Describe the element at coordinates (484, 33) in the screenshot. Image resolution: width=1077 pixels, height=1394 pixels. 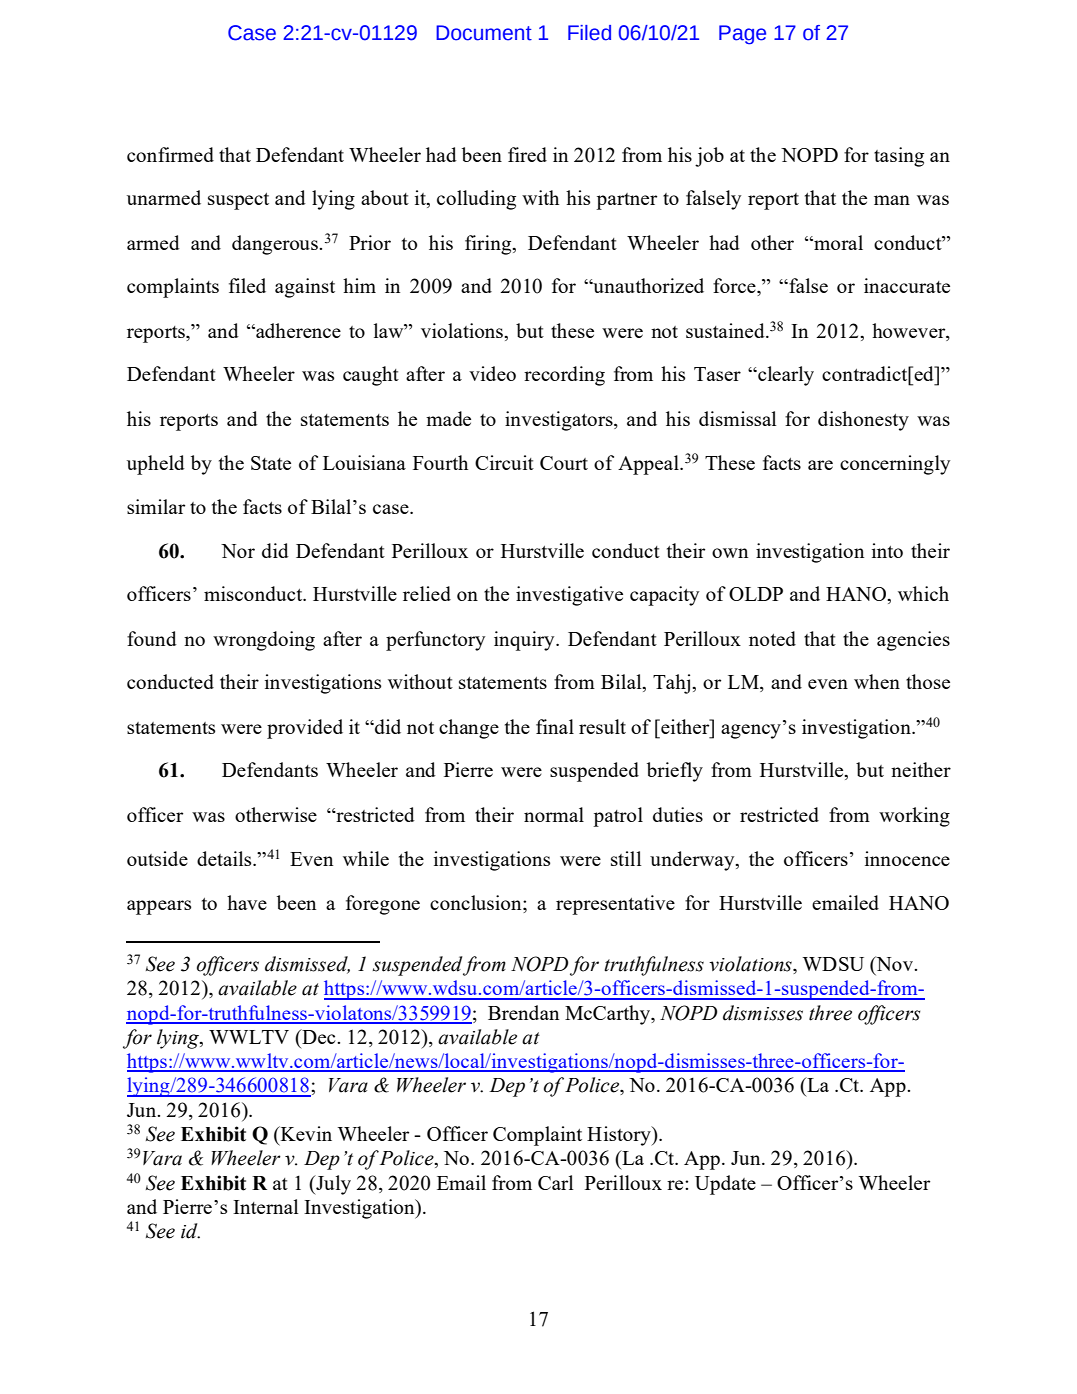
I see `Document` at that location.
